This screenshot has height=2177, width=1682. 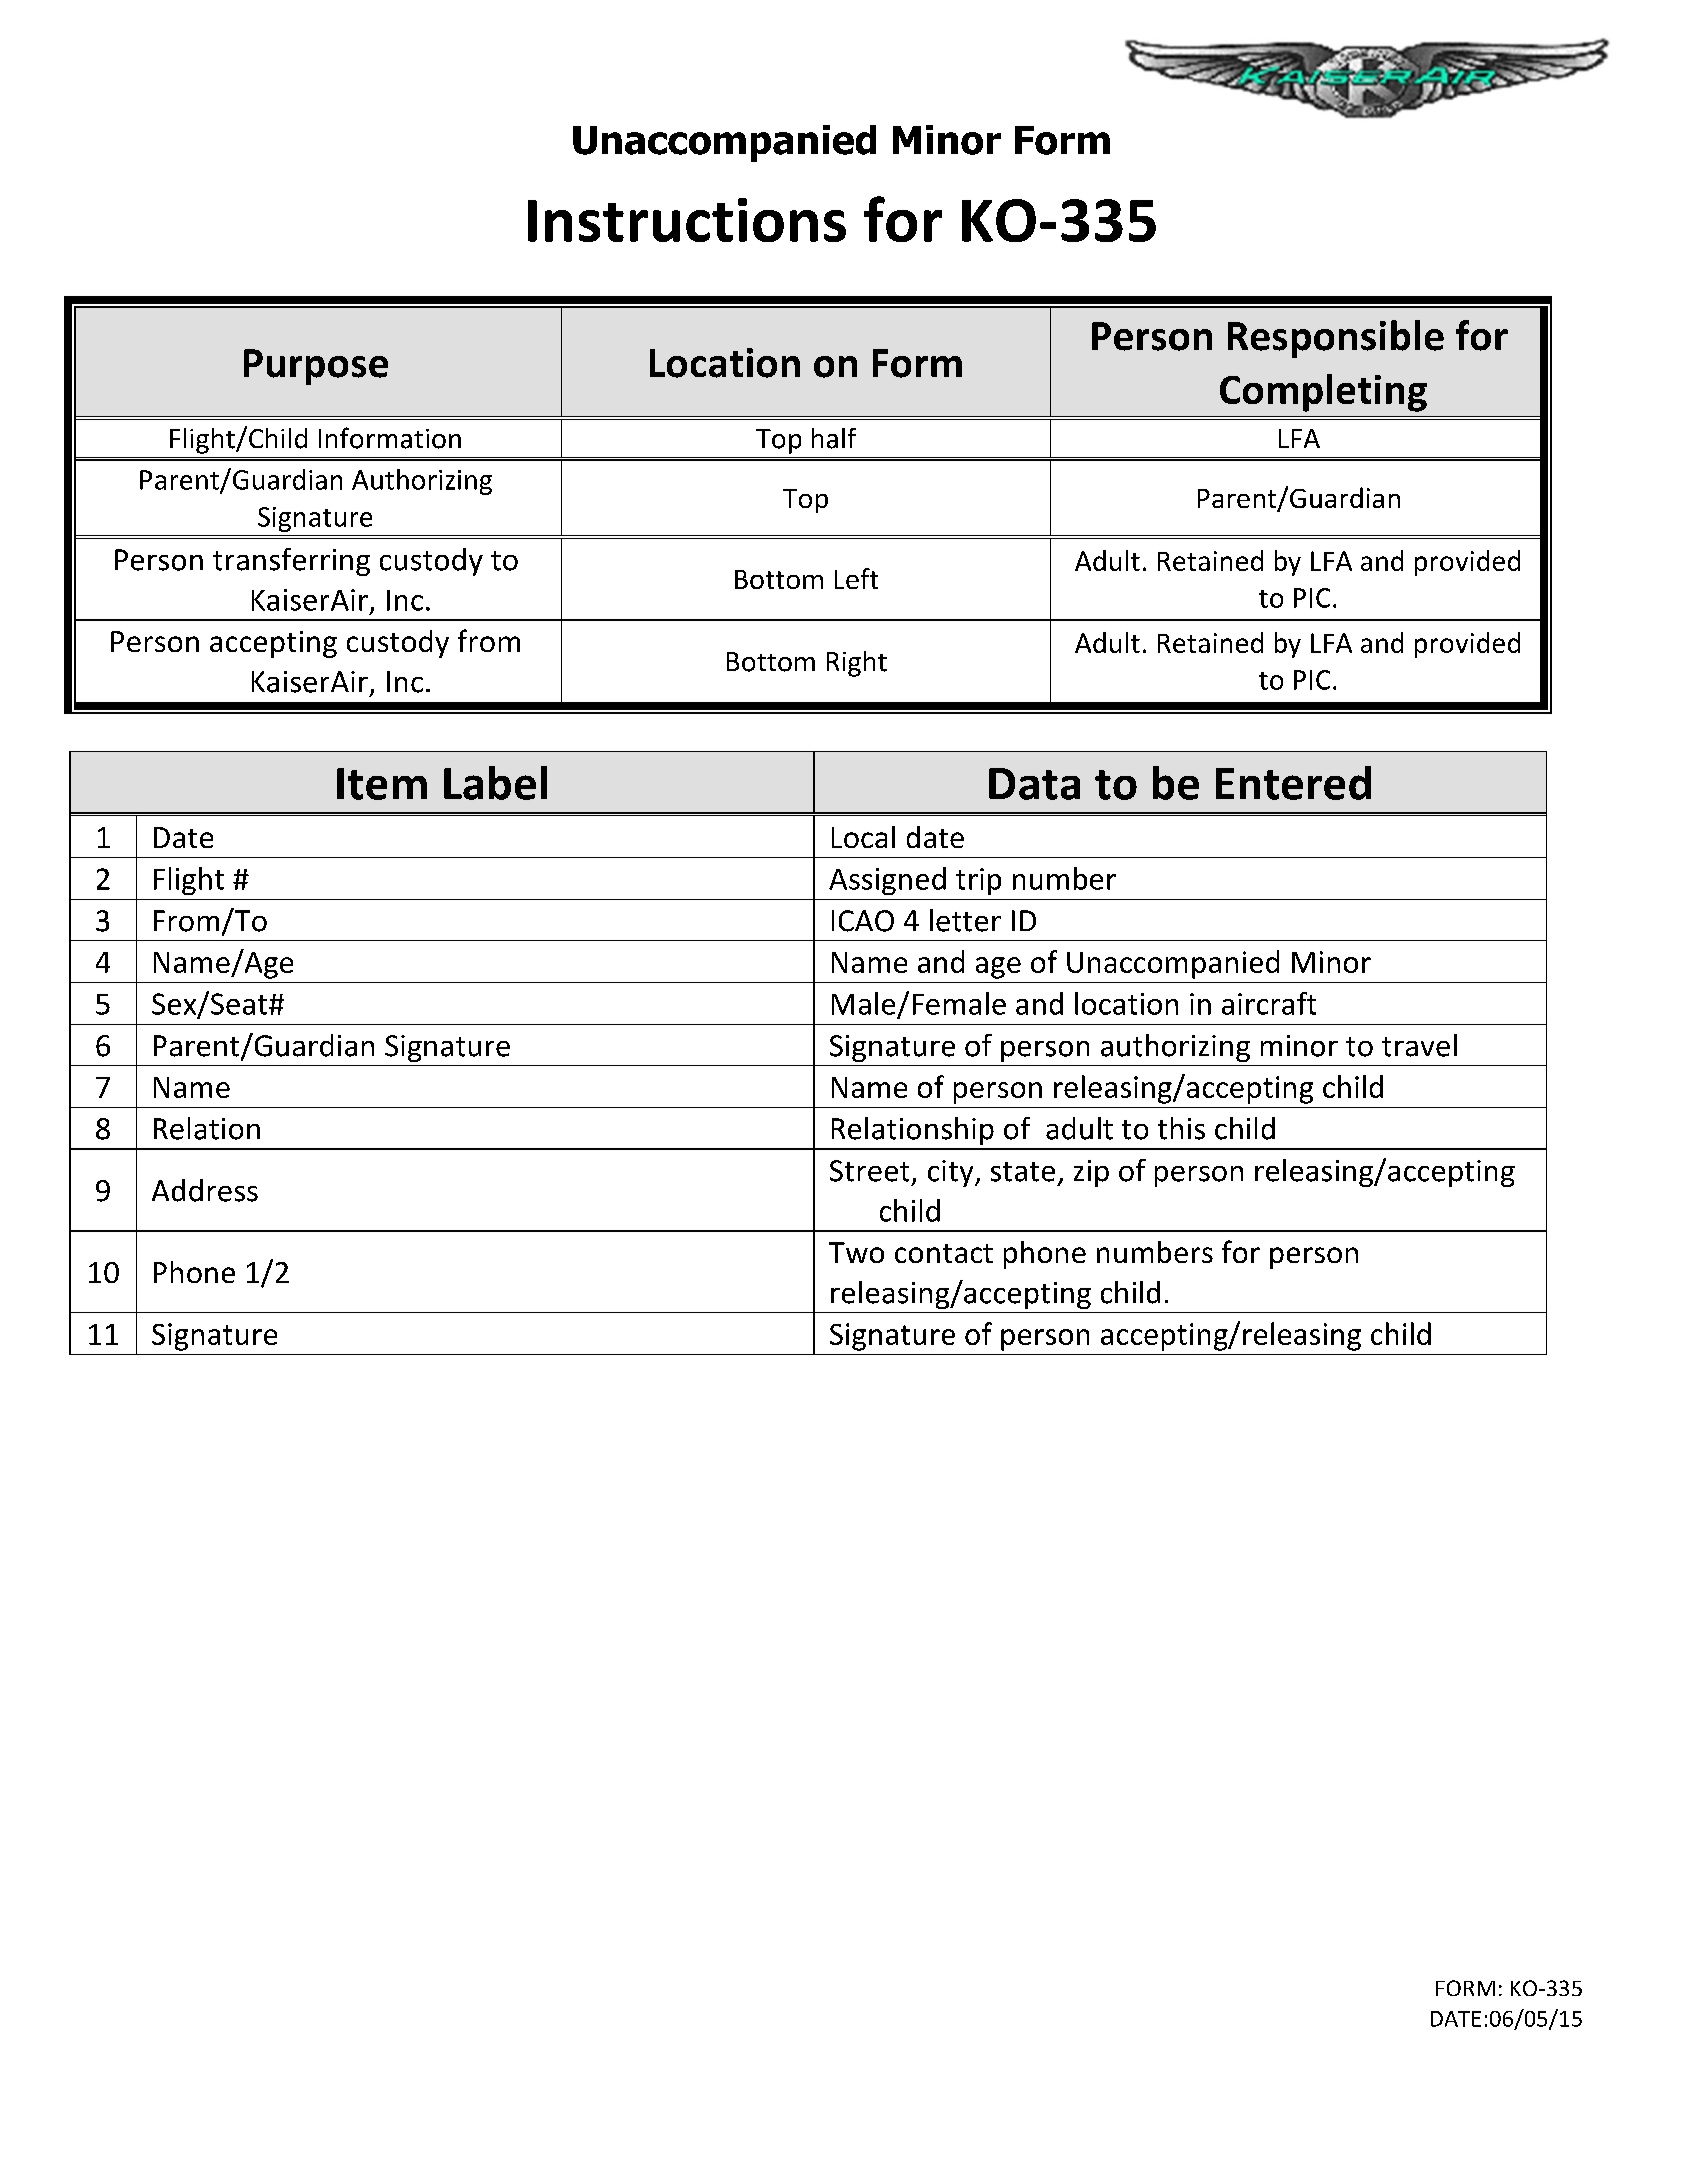 What do you see at coordinates (1336, 339) in the screenshot?
I see `Responsible` at bounding box center [1336, 339].
